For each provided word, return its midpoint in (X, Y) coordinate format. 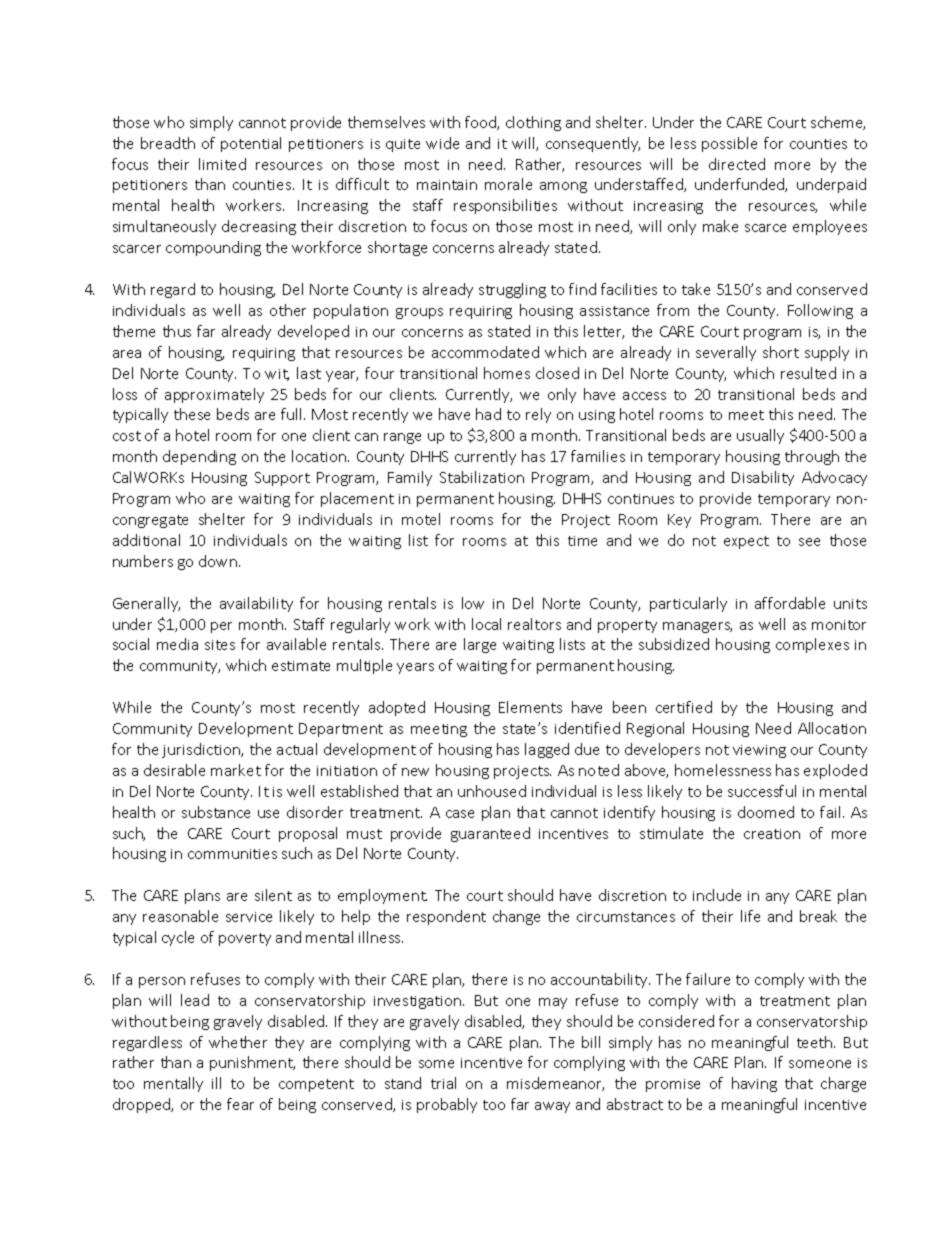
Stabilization (482, 477)
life (750, 916)
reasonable (180, 916)
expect (746, 542)
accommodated (485, 352)
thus (177, 331)
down (218, 561)
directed (737, 164)
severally (726, 353)
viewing (759, 751)
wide (442, 143)
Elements (530, 707)
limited (222, 164)
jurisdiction (202, 750)
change (516, 917)
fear (240, 1104)
